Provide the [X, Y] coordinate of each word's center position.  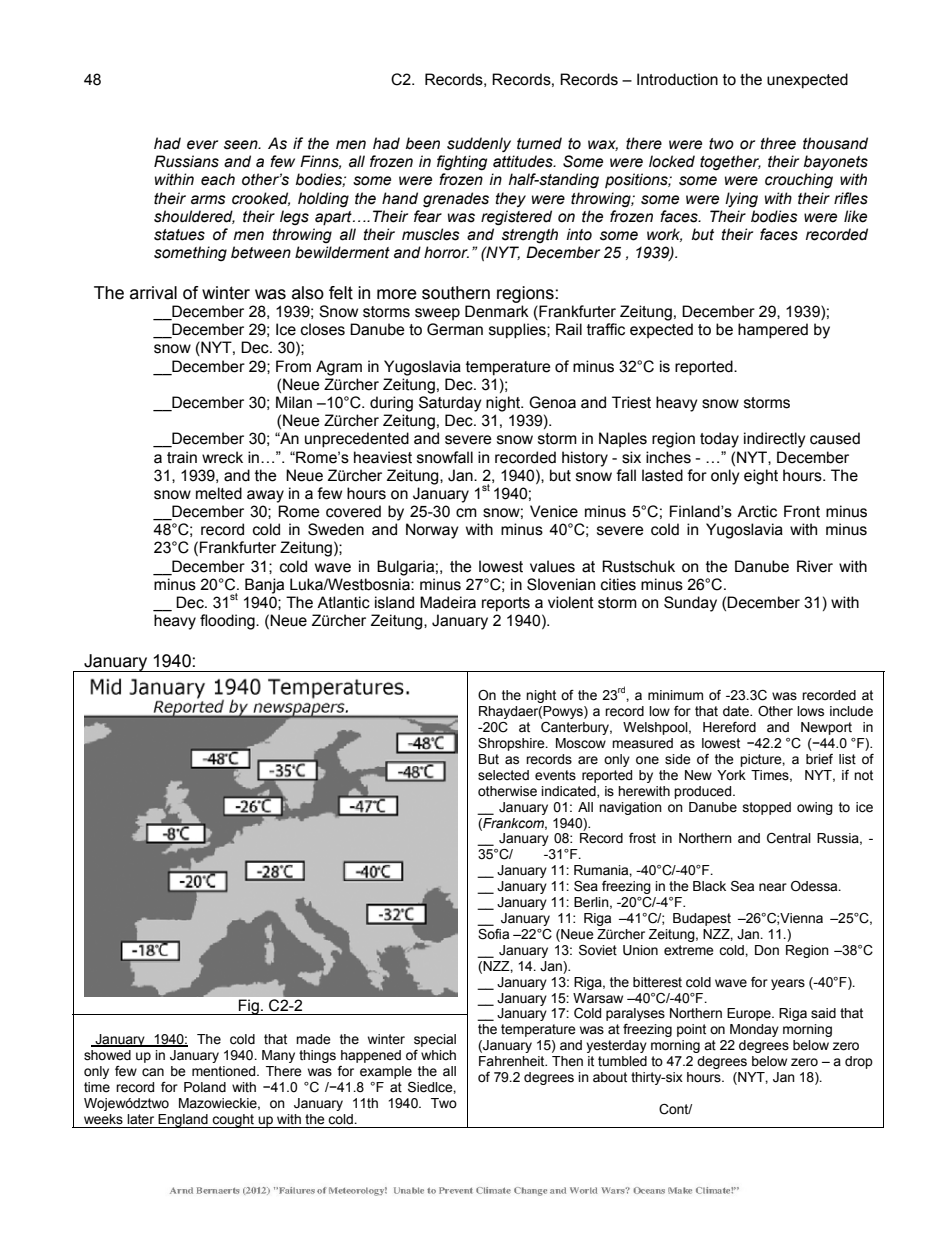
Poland [205, 1087]
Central [789, 838]
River [815, 566]
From [293, 366]
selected [503, 775]
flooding [228, 622]
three [778, 143]
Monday [754, 1030]
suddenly [479, 144]
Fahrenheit [513, 1061]
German [455, 329]
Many [278, 1056]
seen [242, 145]
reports [506, 604]
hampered [773, 331]
